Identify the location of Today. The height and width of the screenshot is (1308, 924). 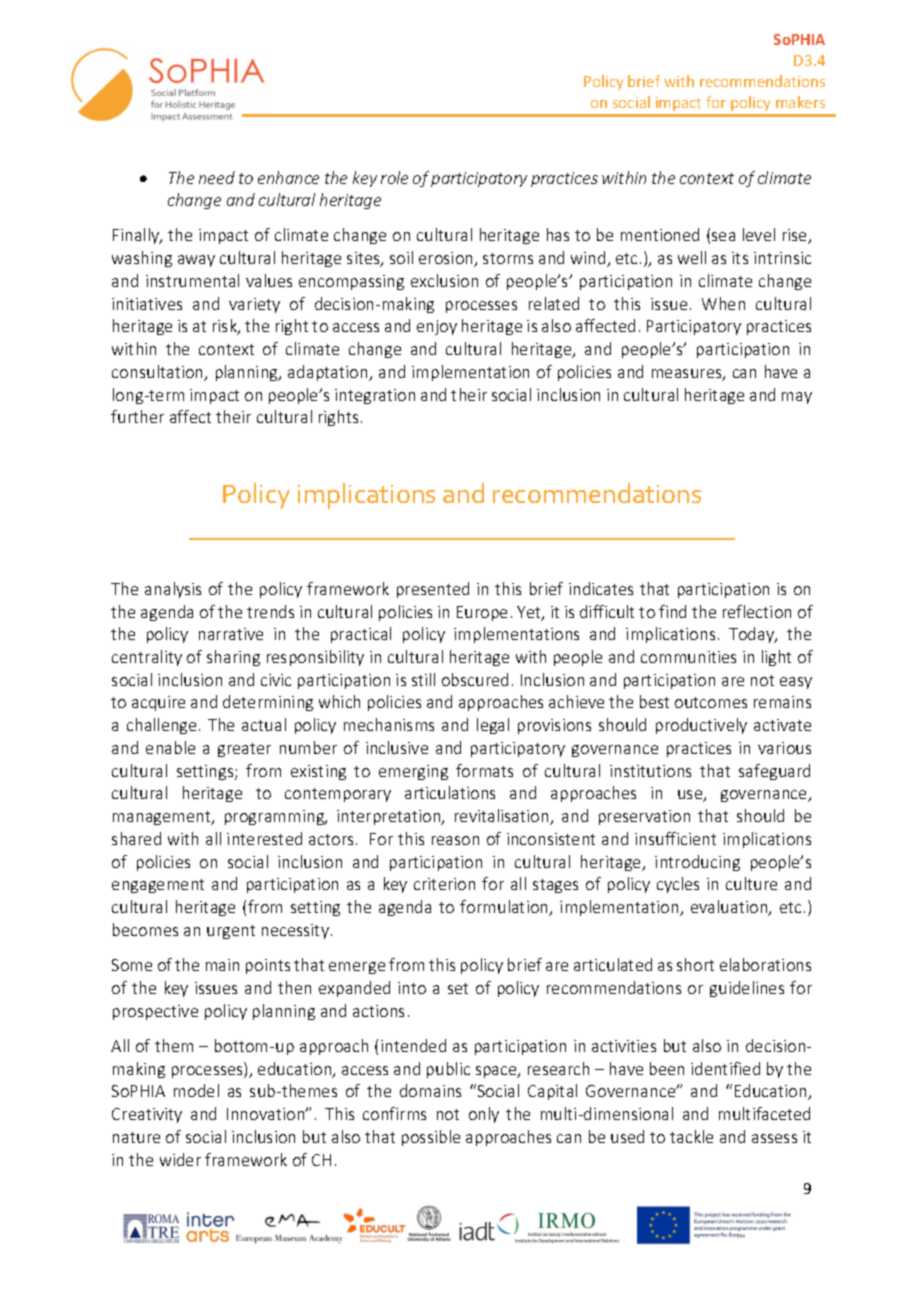
(753, 635).
